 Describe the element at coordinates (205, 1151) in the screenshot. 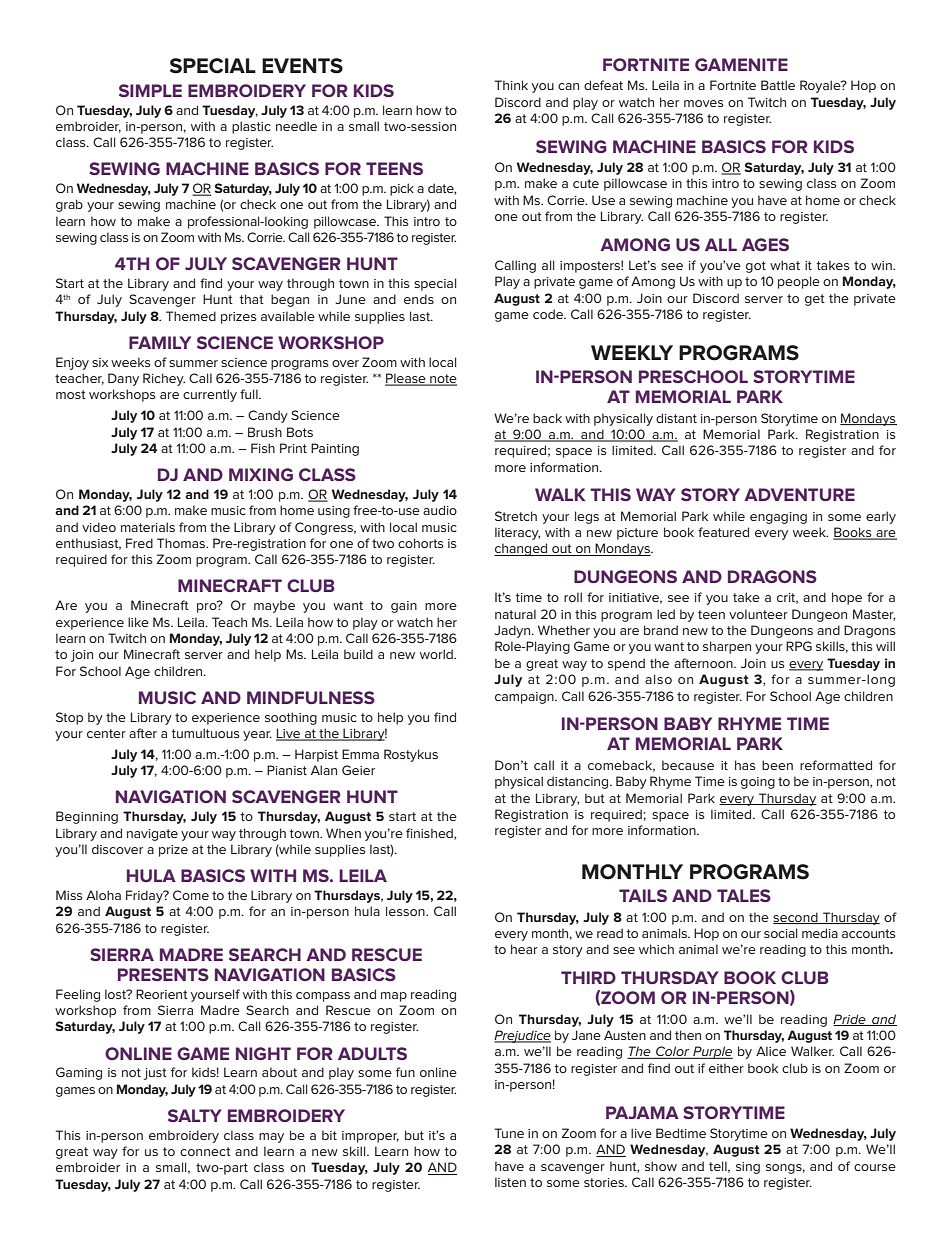

I see `connect` at that location.
